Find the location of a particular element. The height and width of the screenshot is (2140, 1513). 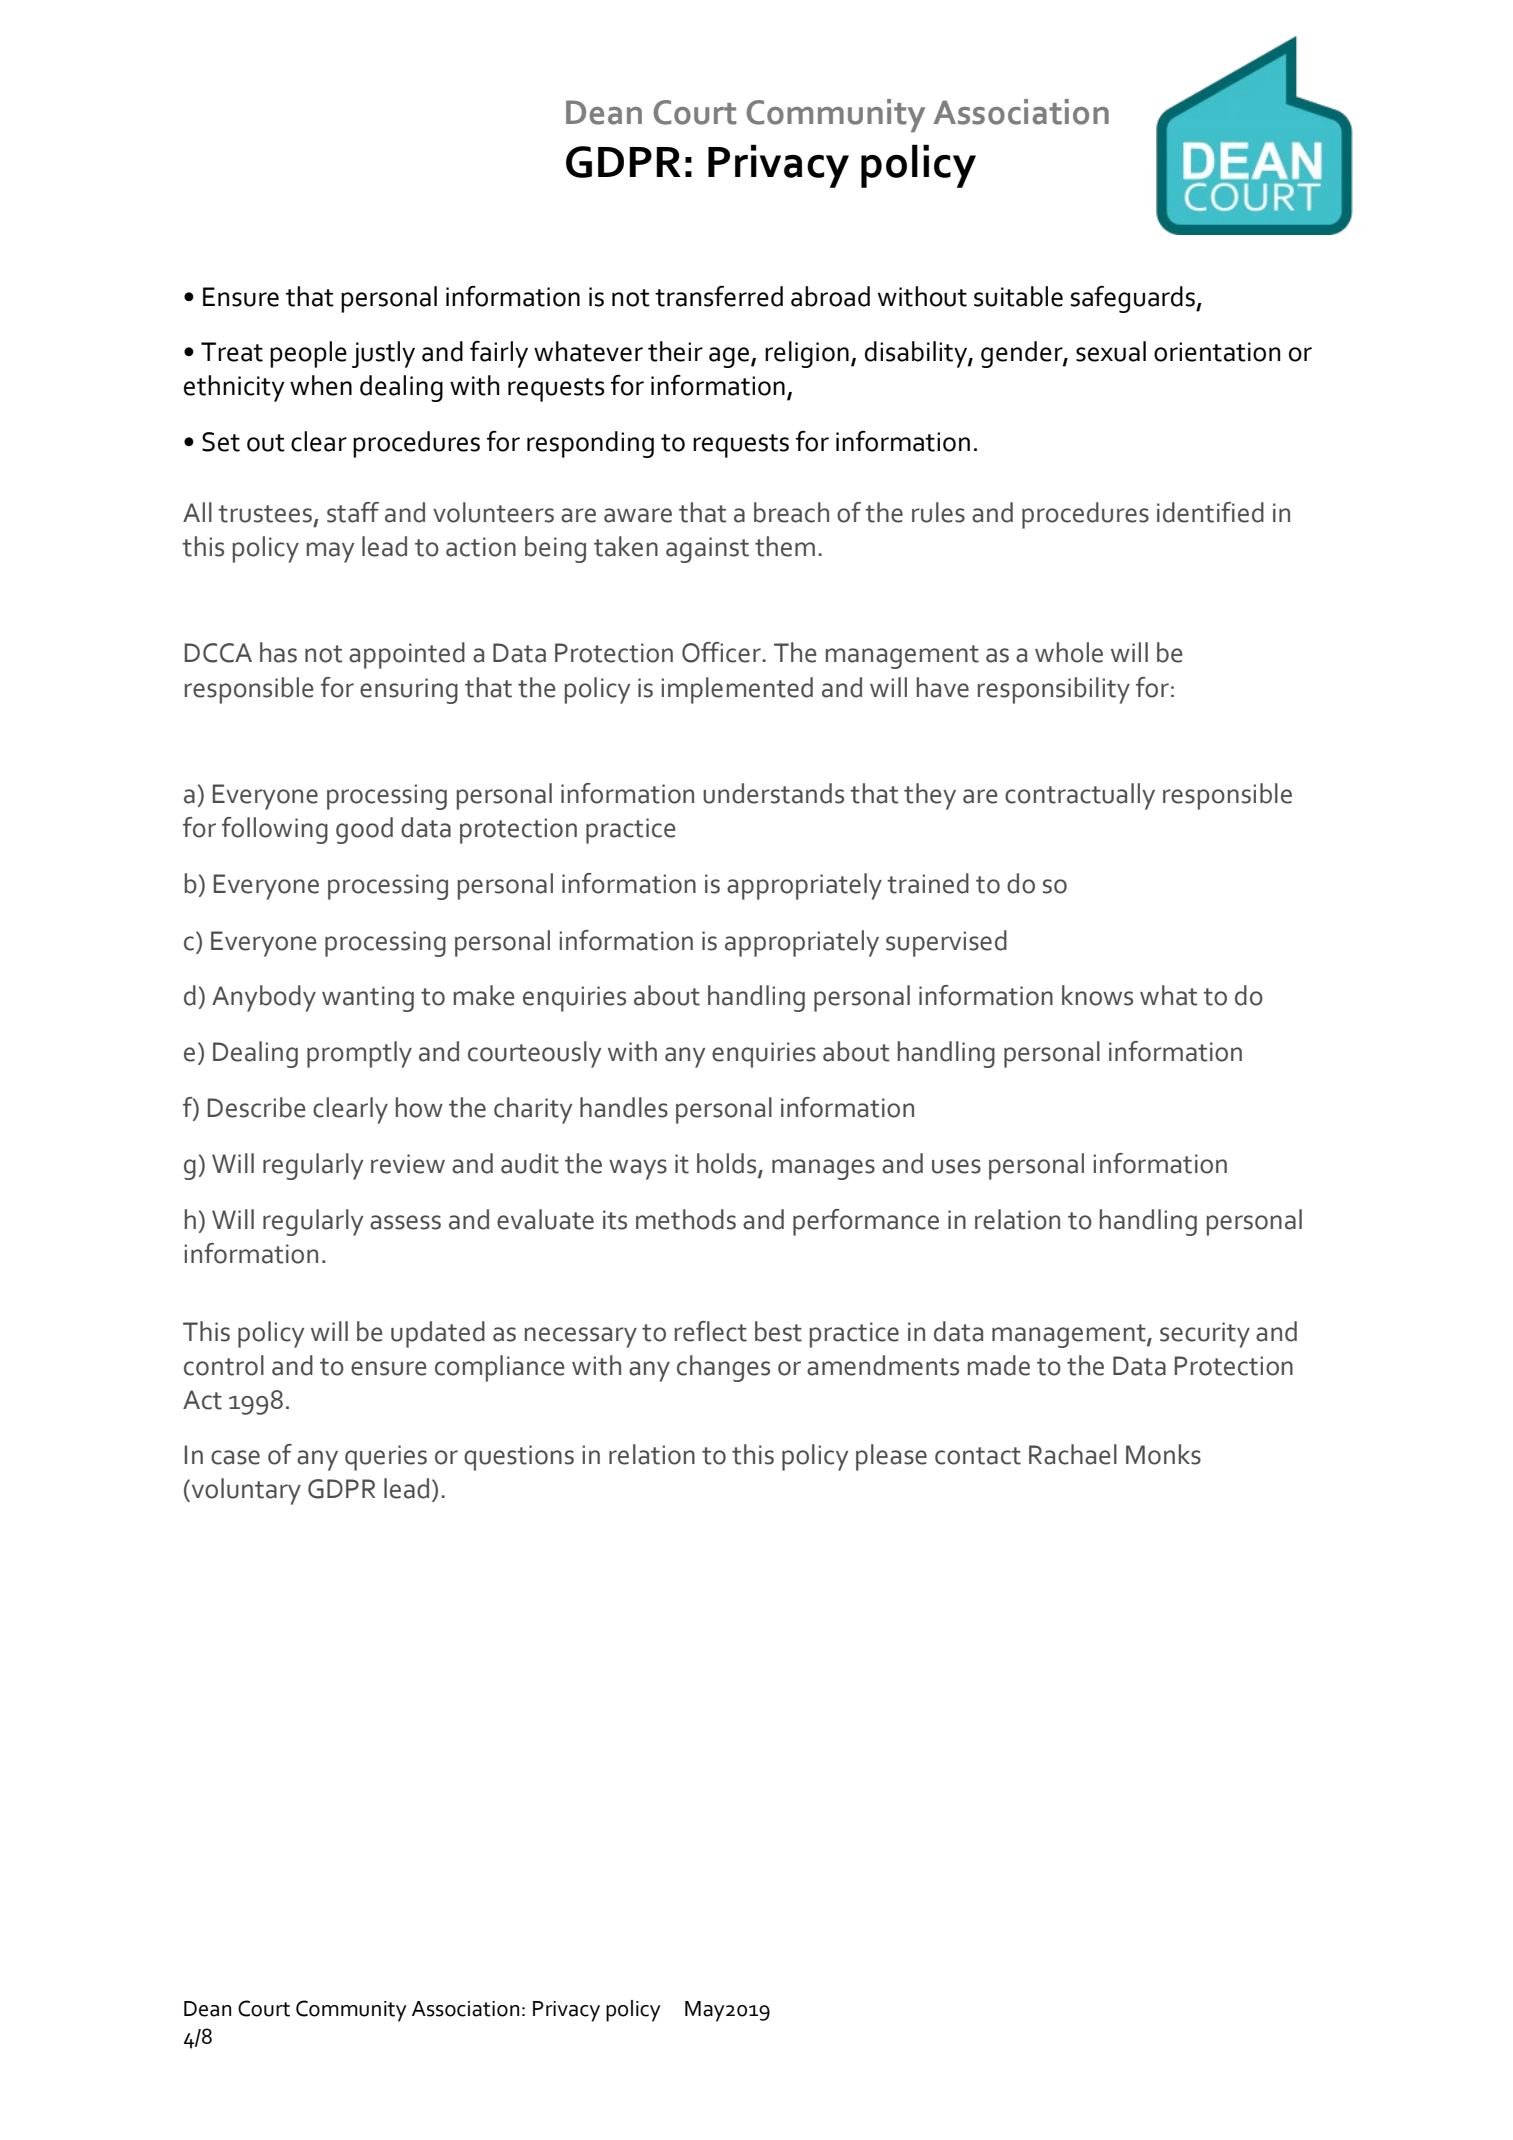

good is located at coordinates (364, 830).
